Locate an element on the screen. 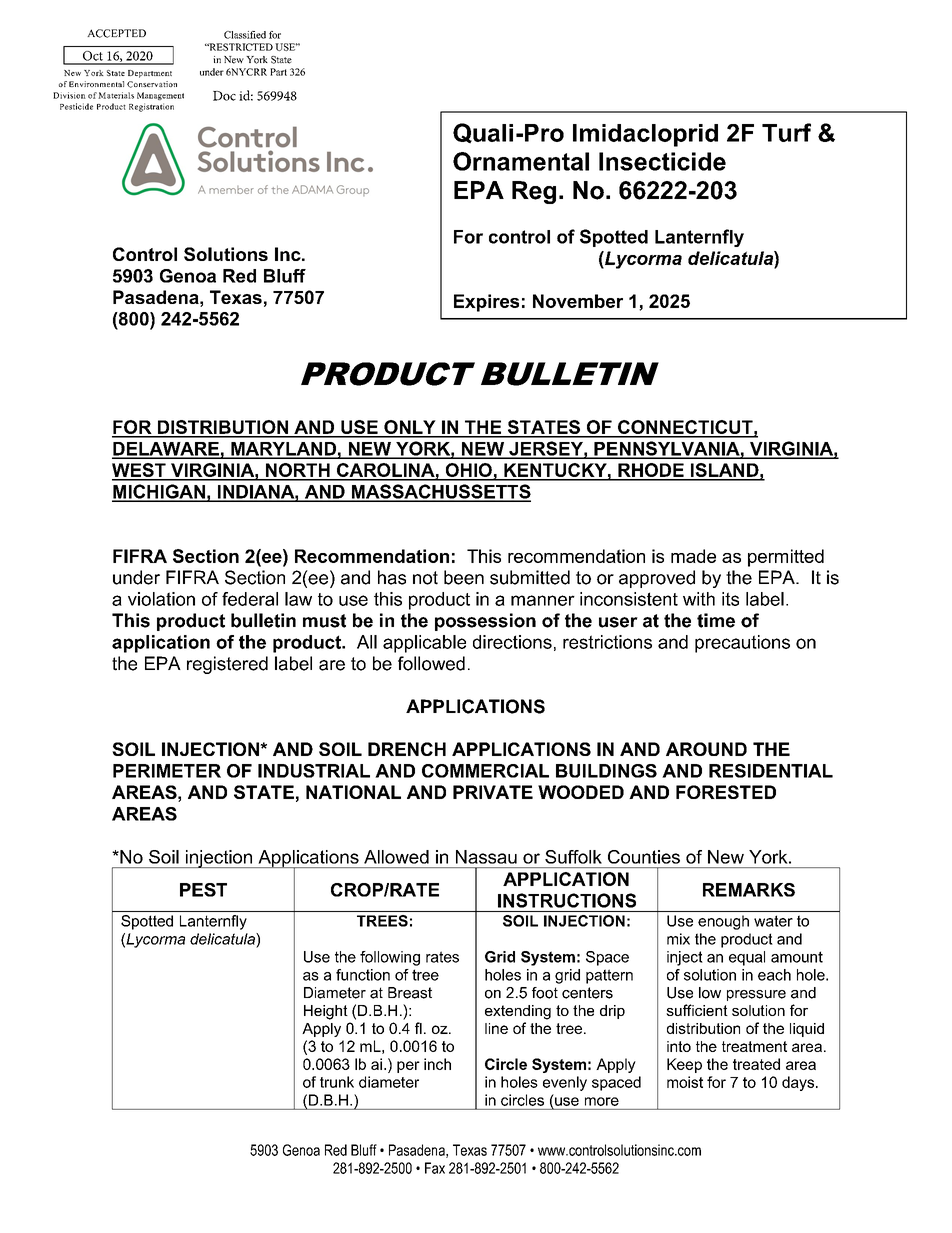 This screenshot has height=1233, width=952. Doc is located at coordinates (224, 96).
